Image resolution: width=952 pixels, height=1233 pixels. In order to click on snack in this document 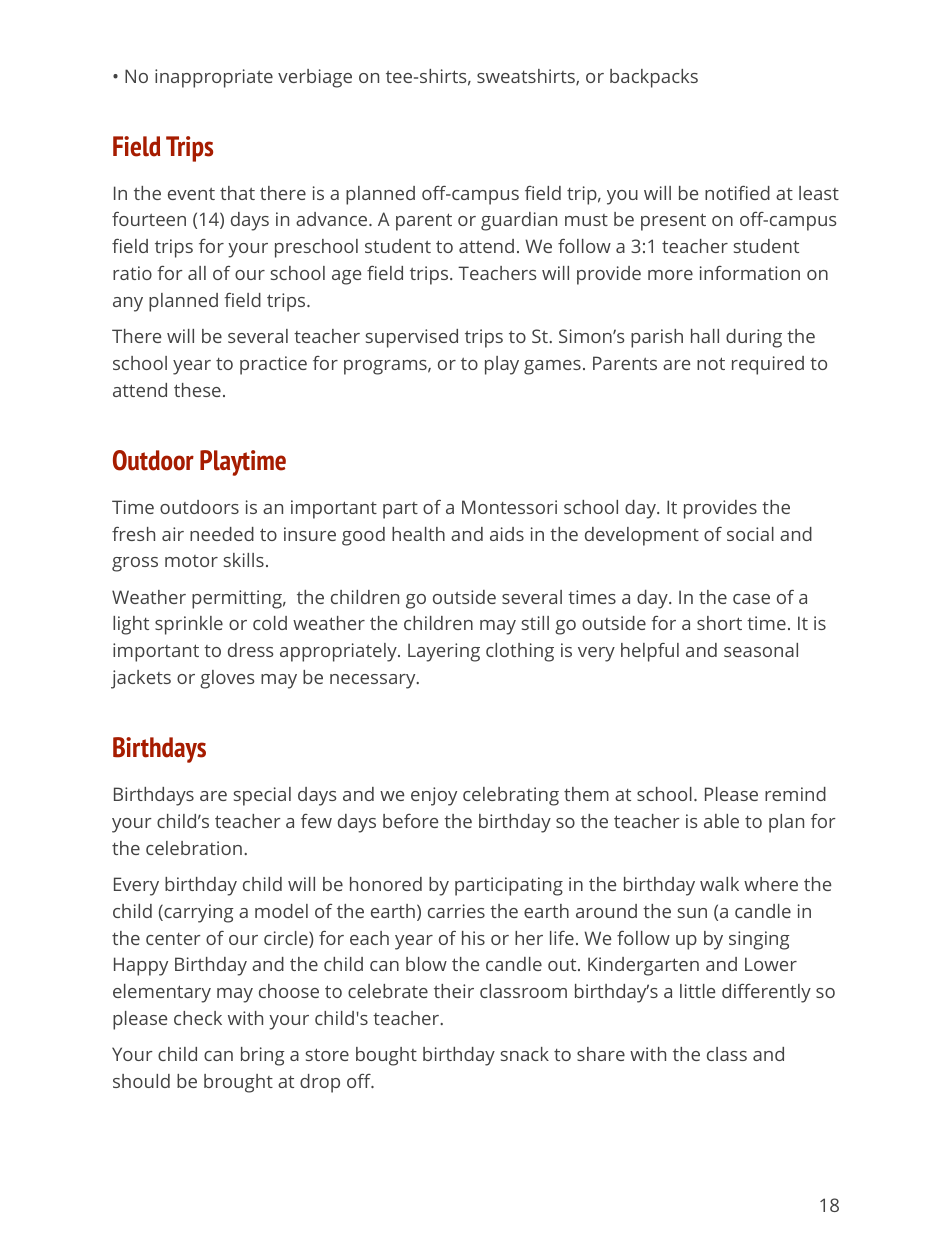, I will do `click(525, 1054)`.
